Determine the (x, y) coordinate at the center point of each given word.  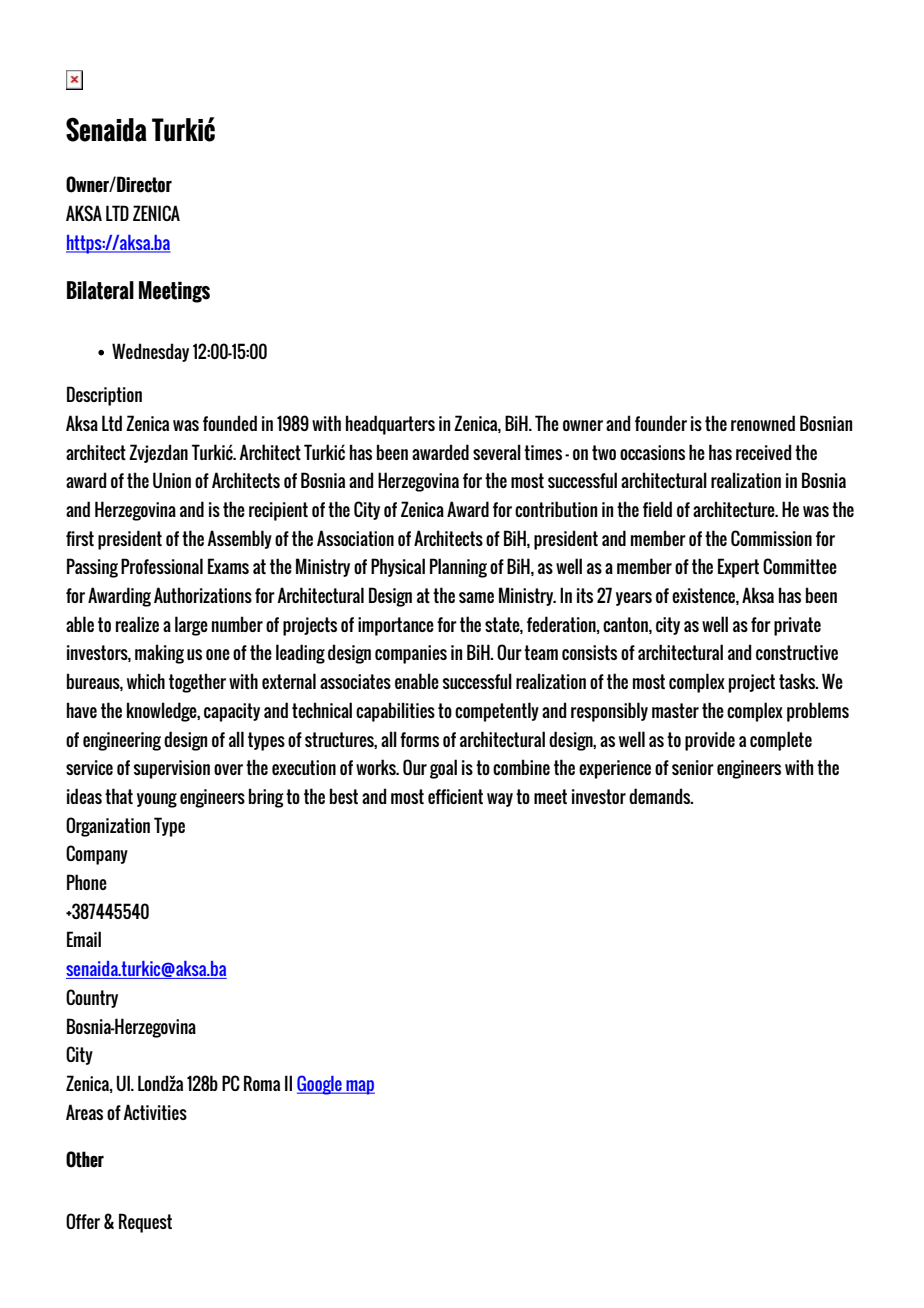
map (359, 1087)
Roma (262, 1083)
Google (320, 1085)
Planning (458, 568)
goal (443, 769)
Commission (771, 538)
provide (710, 741)
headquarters (390, 425)
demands (661, 796)
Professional (162, 566)
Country (92, 998)
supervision (172, 769)
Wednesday (150, 352)
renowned (763, 423)
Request (145, 1223)
